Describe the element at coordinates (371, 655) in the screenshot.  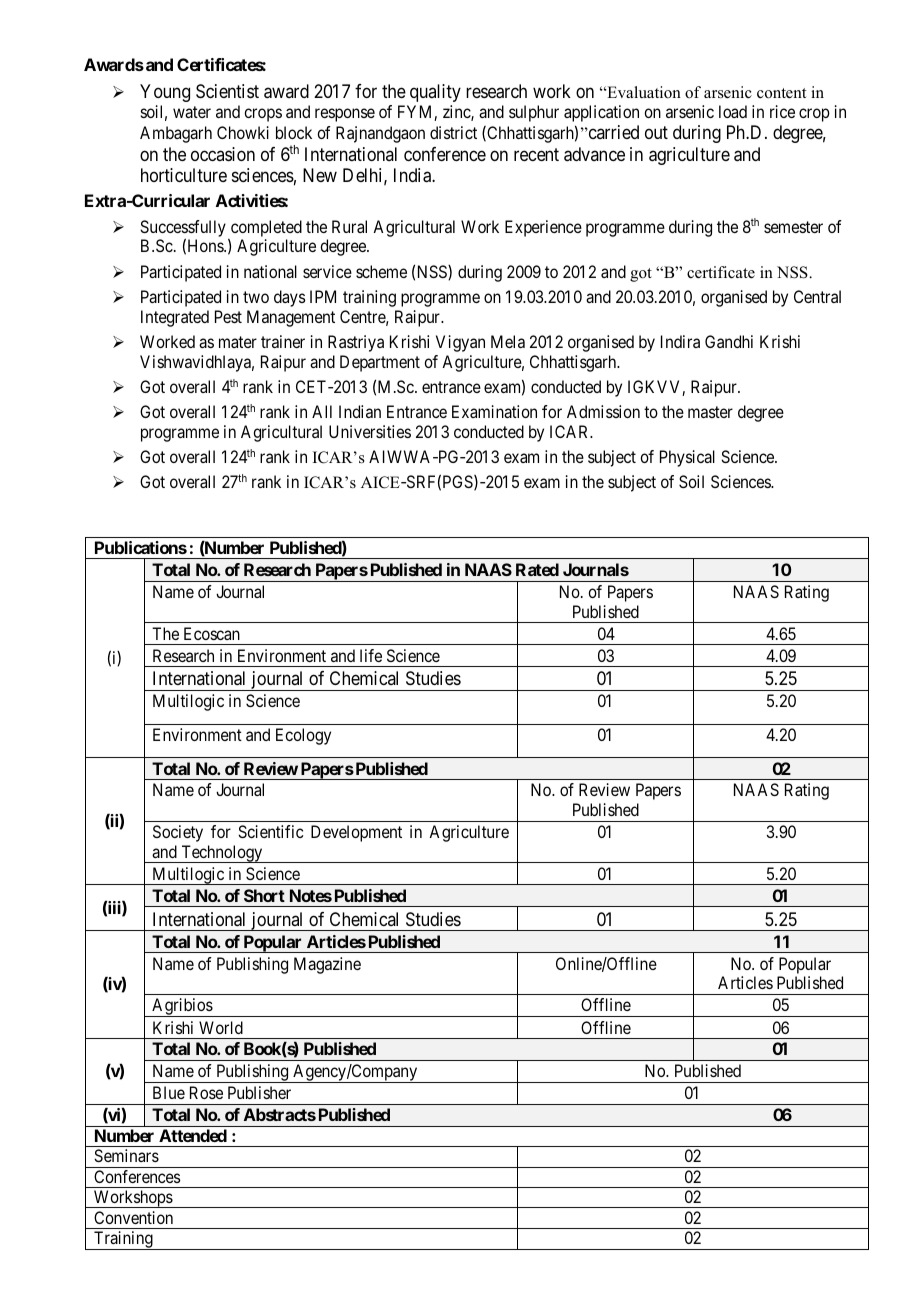
I see `life` at that location.
